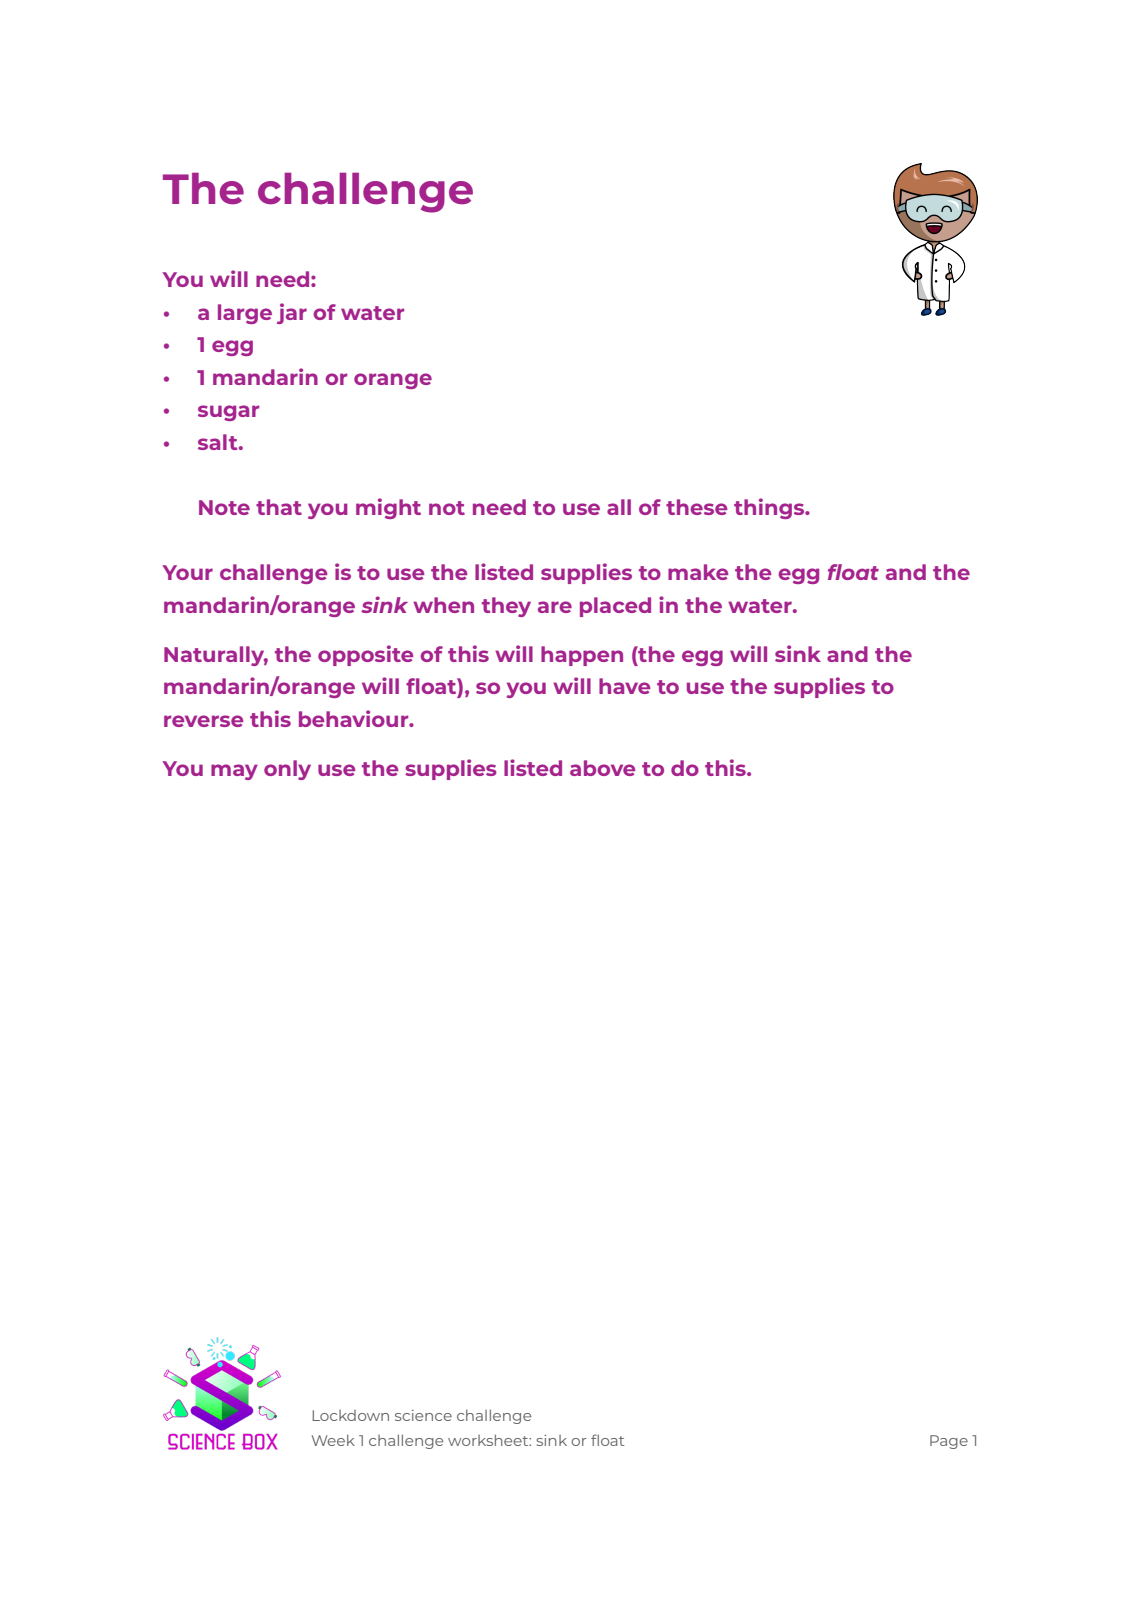 This screenshot has height=1614, width=1141. I want to click on above, so click(602, 768).
